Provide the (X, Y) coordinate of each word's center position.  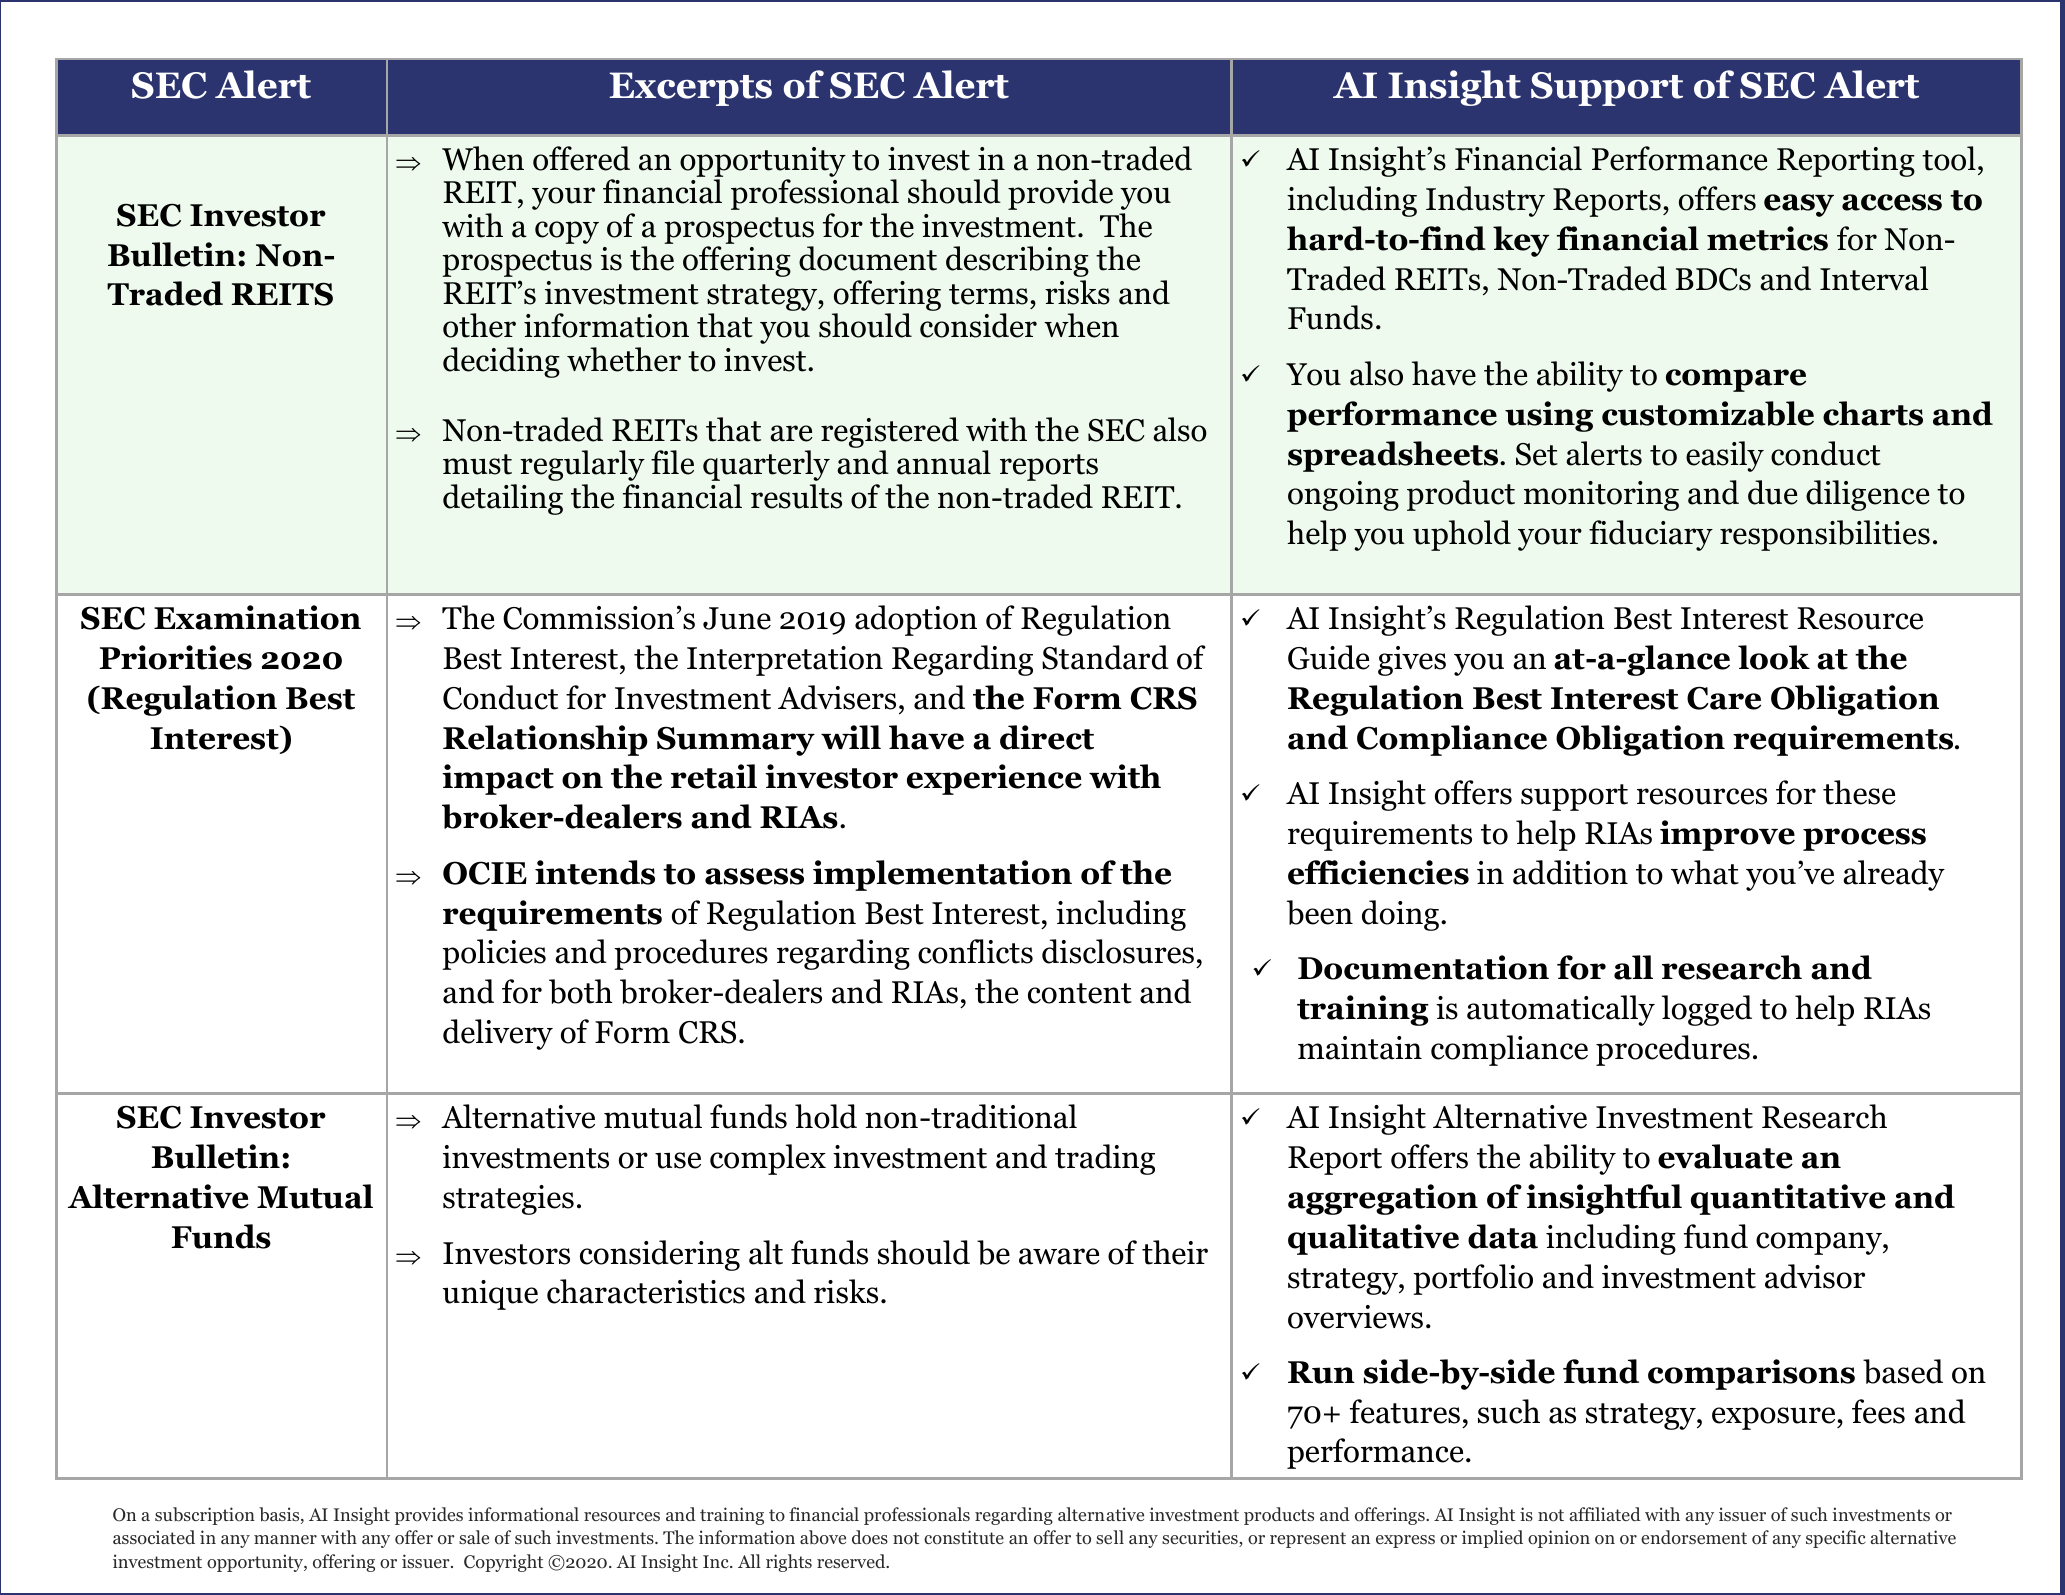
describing (1017, 261)
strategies (508, 1200)
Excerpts (690, 89)
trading (1105, 1159)
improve (1727, 835)
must (477, 464)
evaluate (1725, 1156)
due (1773, 492)
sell (1110, 1537)
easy (1799, 205)
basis (280, 1515)
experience (994, 779)
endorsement (1694, 1537)
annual (944, 462)
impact (498, 779)
